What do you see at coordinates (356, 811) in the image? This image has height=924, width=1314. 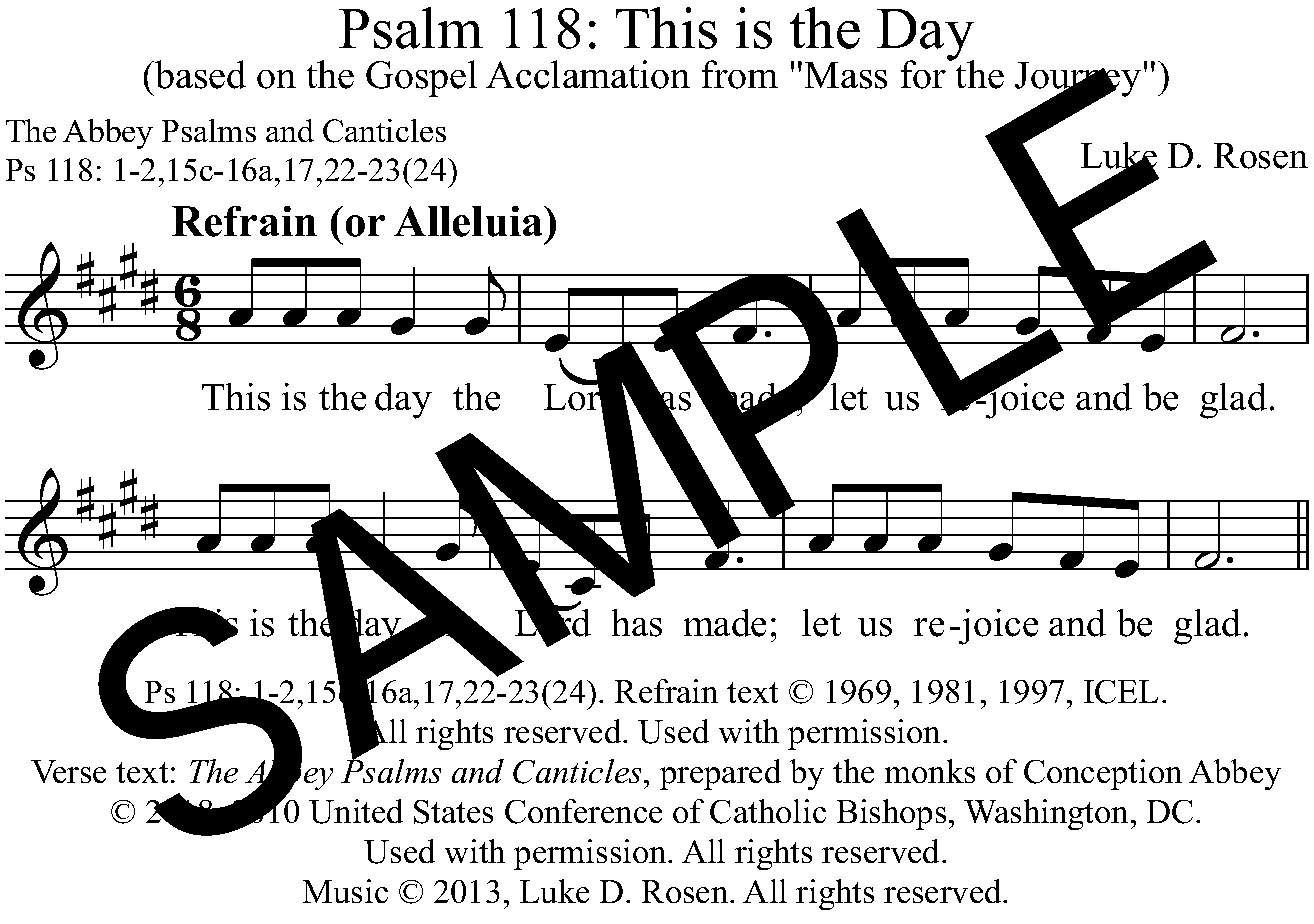 I see `United` at bounding box center [356, 811].
